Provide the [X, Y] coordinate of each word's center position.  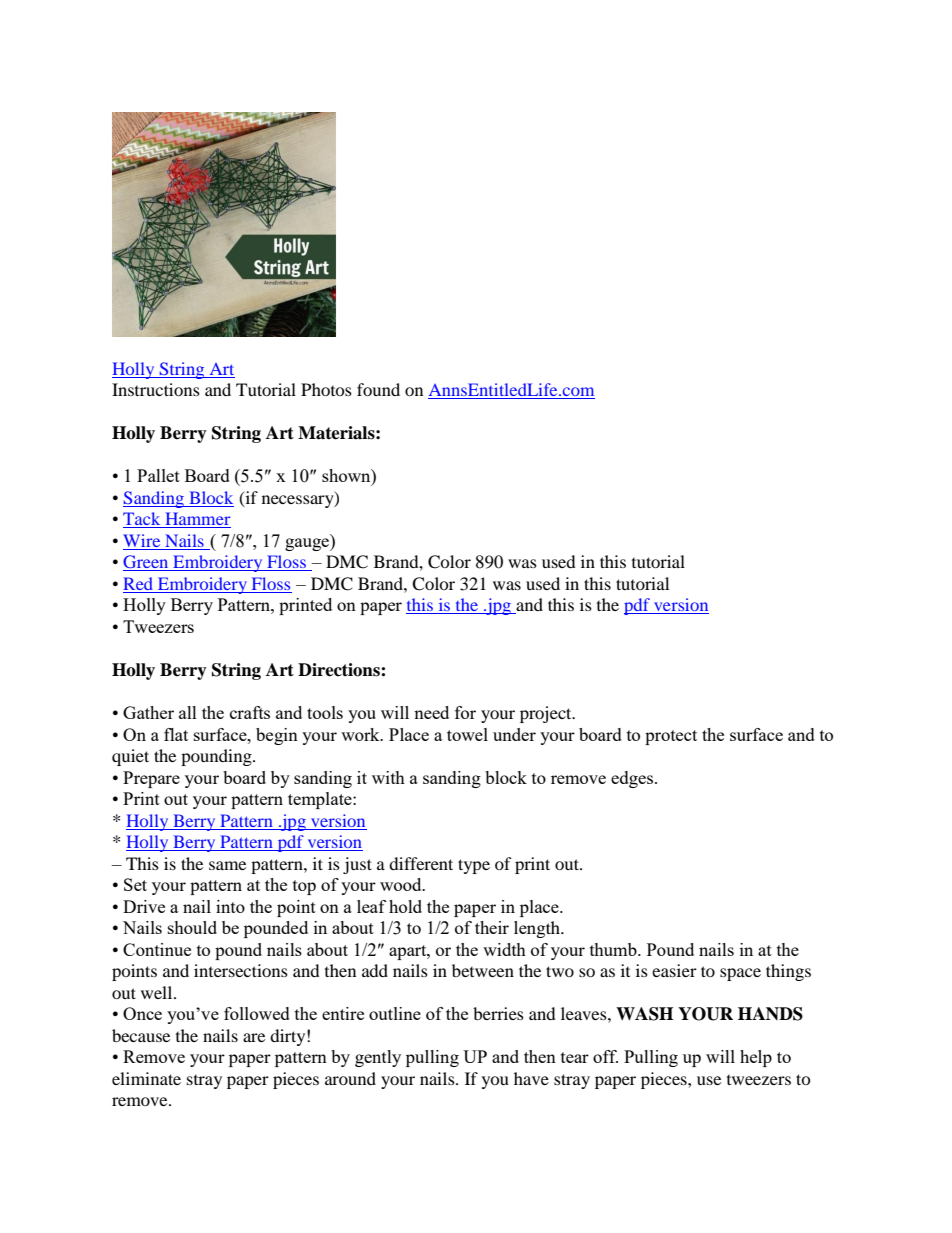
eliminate [146, 1078]
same [227, 865]
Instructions [156, 389]
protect [671, 737]
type [474, 866]
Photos [326, 389]
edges [633, 779]
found [378, 389]
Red [138, 583]
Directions [340, 670]
